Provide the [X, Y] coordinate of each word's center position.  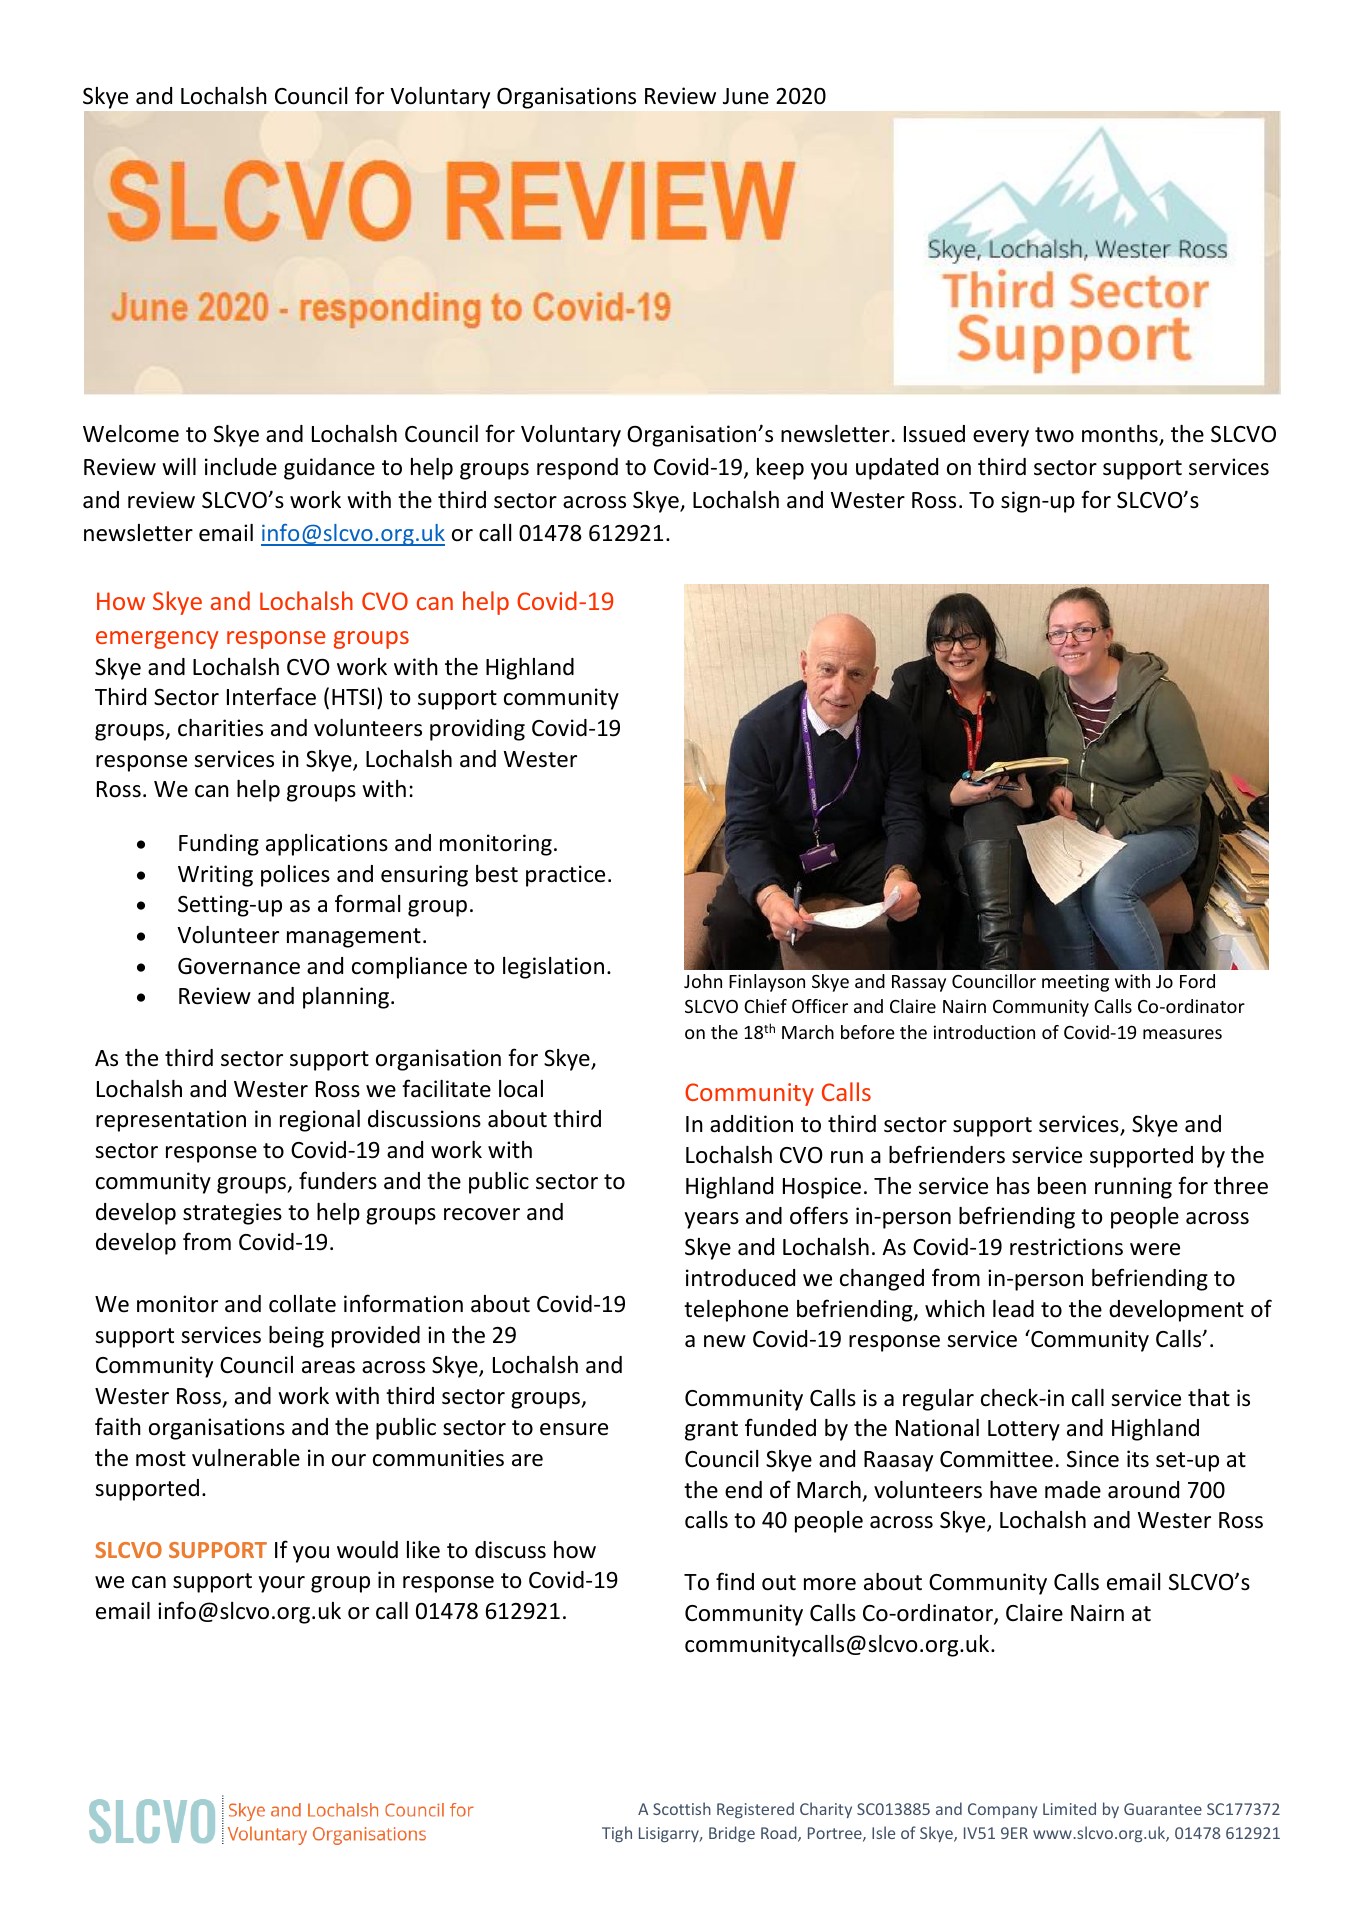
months [1121, 435]
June [746, 96]
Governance [239, 966]
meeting [1075, 983]
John [703, 981]
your [282, 1584]
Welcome [131, 434]
